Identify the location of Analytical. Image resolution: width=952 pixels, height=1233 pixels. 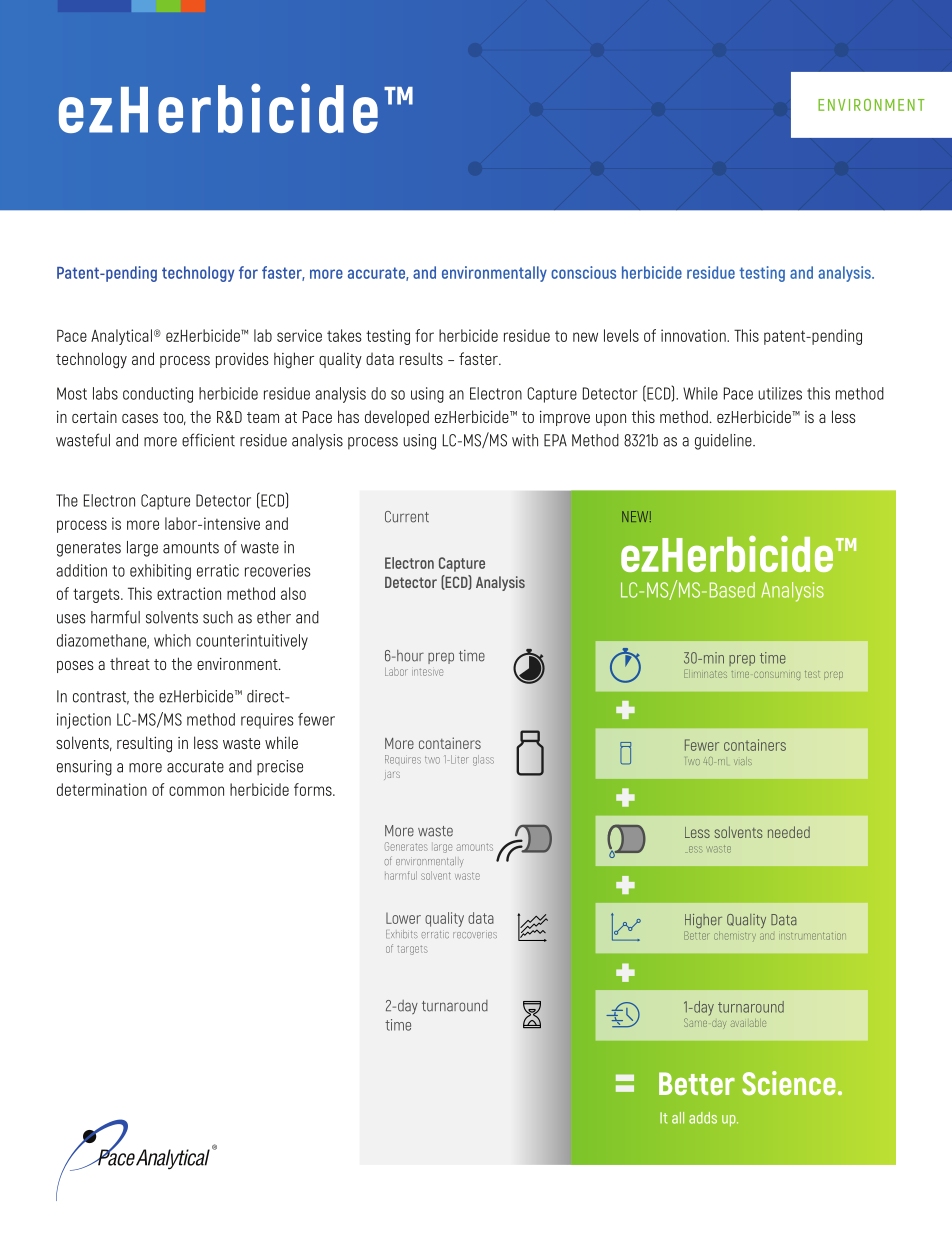
(121, 337).
